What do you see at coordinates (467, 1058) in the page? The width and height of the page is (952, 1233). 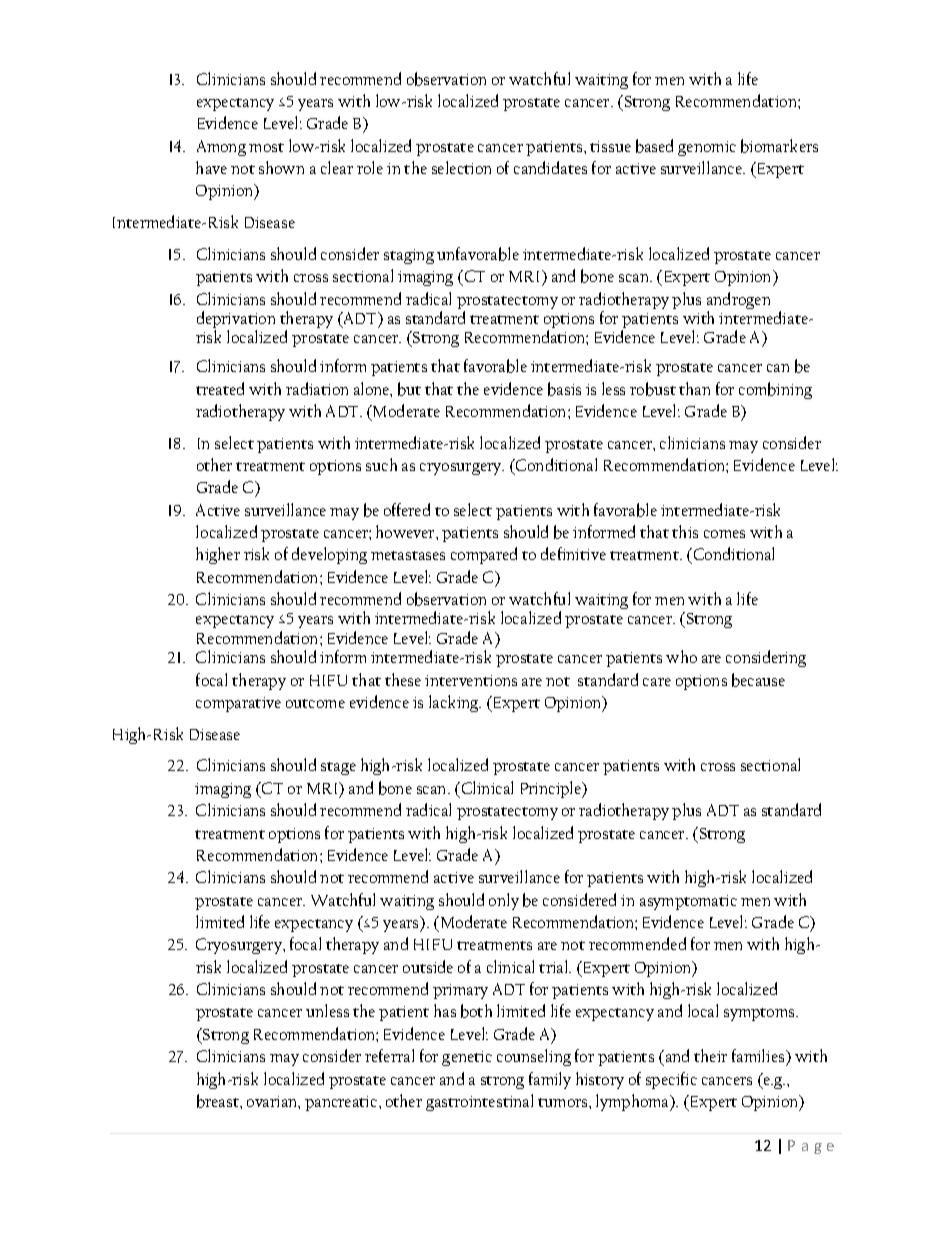 I see `genetic` at bounding box center [467, 1058].
